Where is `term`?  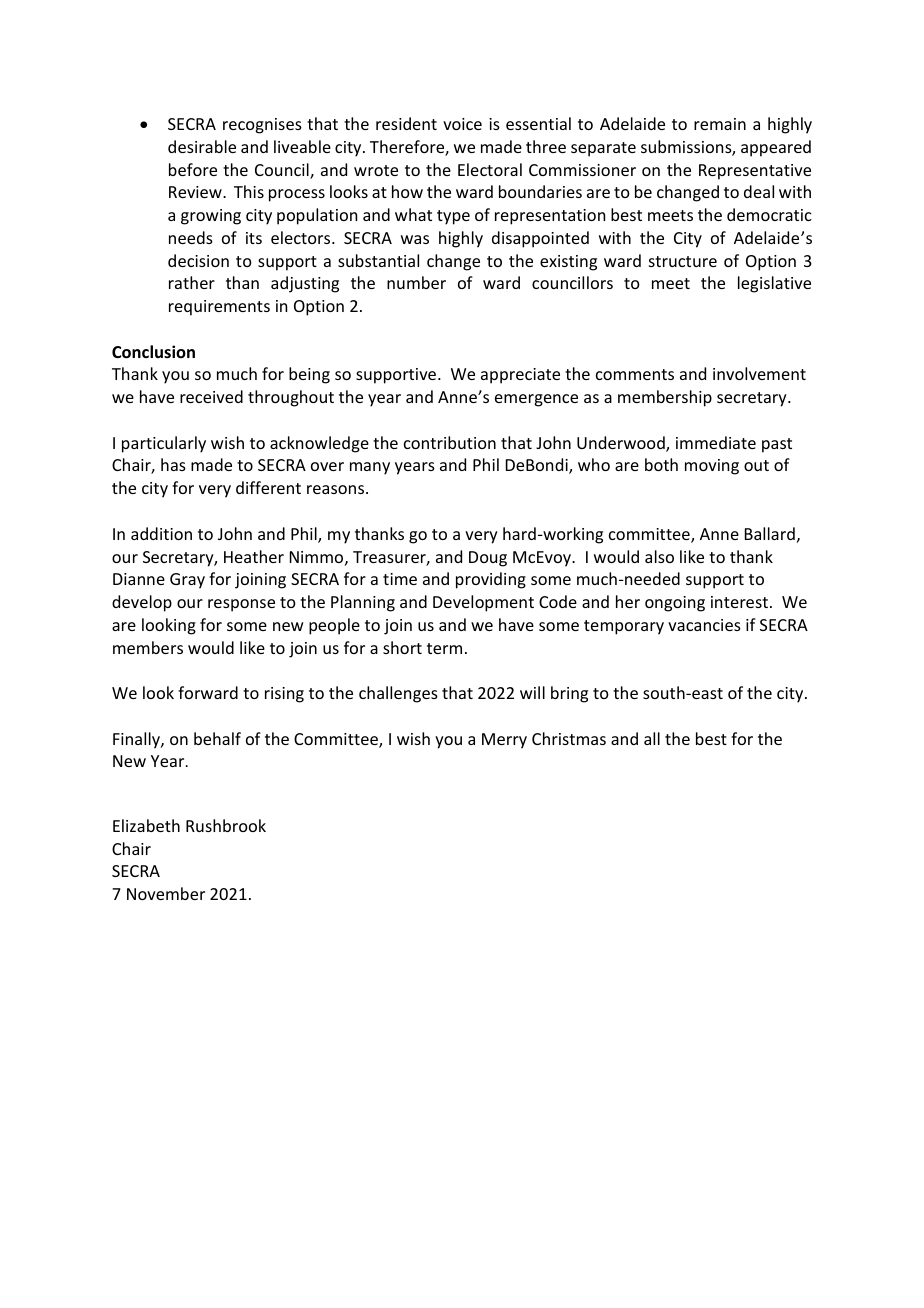
term is located at coordinates (444, 648).
